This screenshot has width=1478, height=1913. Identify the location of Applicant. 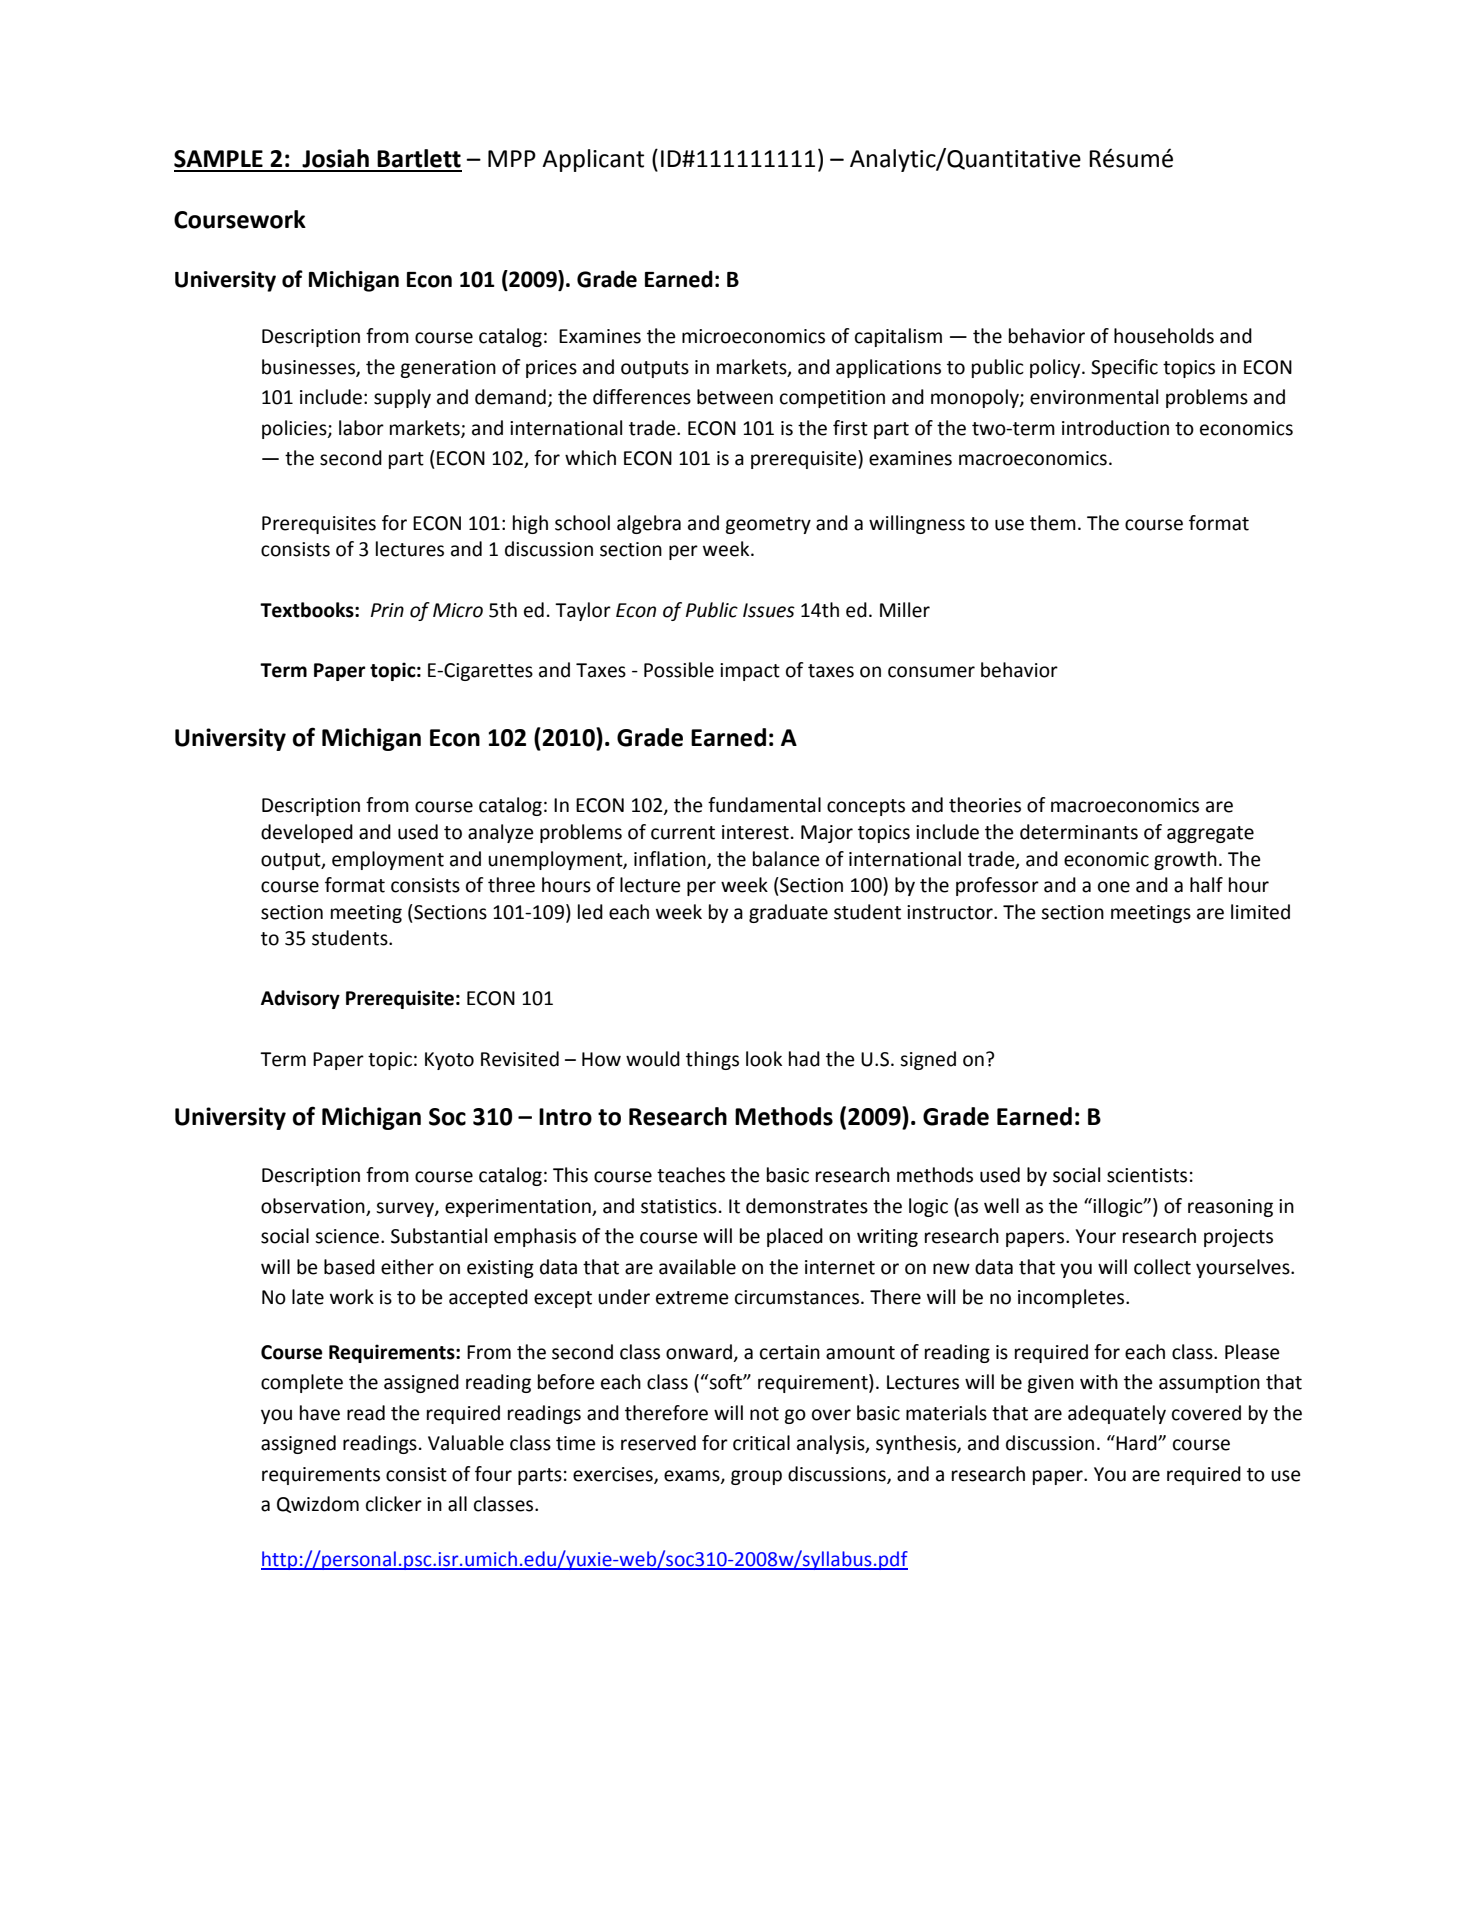
(593, 160).
